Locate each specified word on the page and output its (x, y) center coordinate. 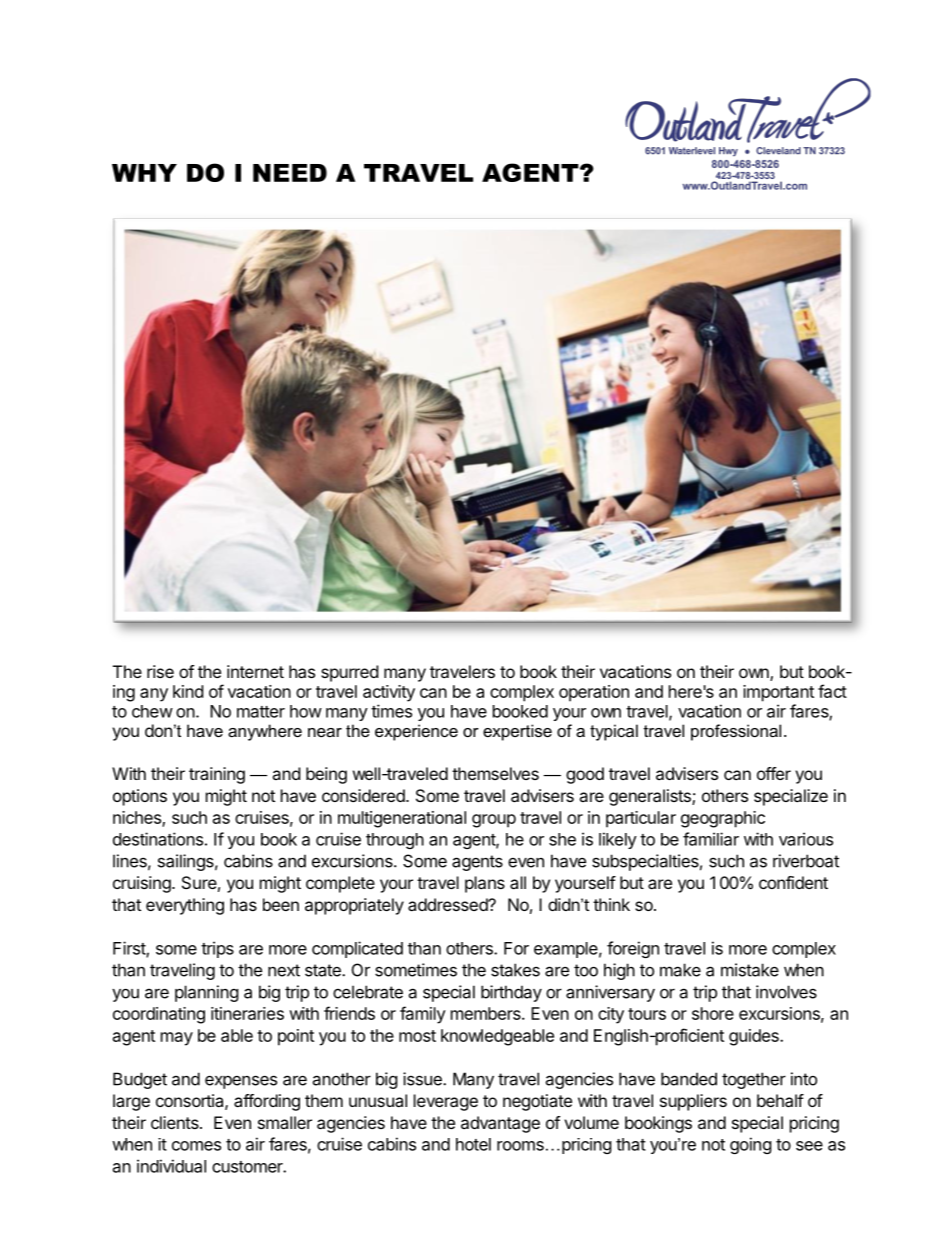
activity (389, 693)
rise (160, 671)
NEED (290, 173)
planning (207, 993)
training (217, 775)
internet (255, 671)
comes (196, 1146)
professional (736, 732)
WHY (144, 173)
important (778, 693)
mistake (750, 970)
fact (832, 691)
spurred (349, 673)
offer (774, 773)
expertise (517, 732)
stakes (515, 970)
